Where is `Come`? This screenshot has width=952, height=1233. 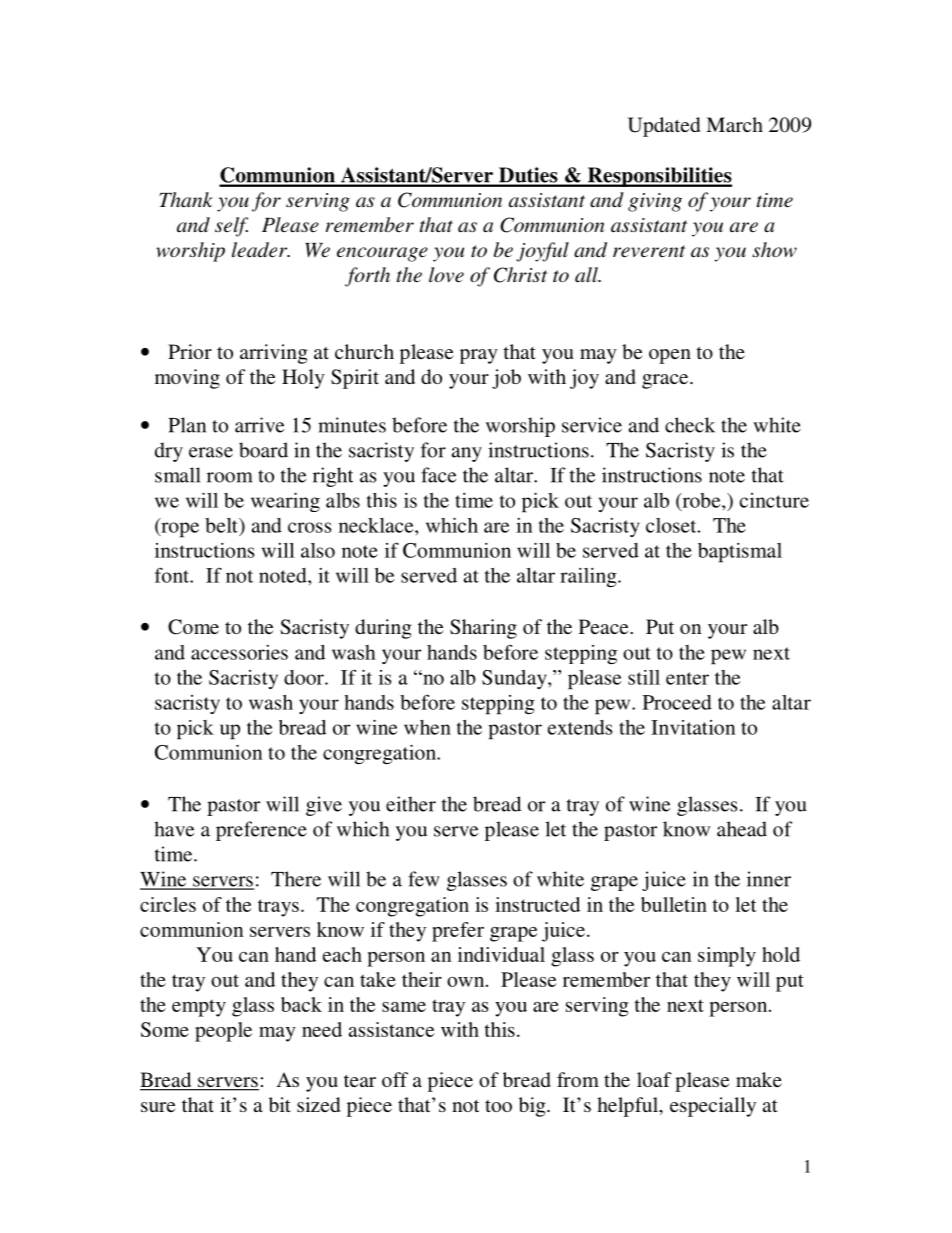
Come is located at coordinates (193, 627).
